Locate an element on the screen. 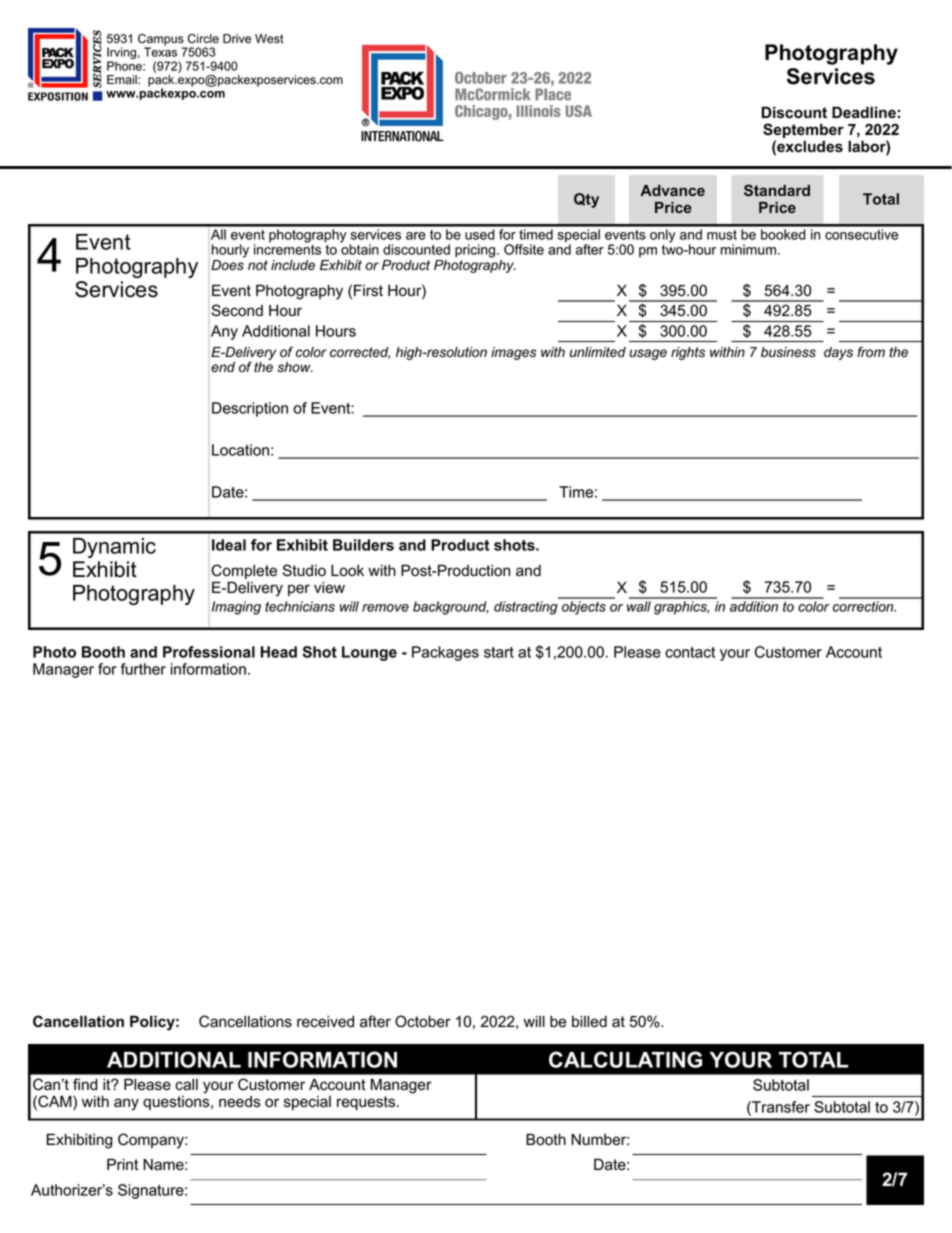 The width and height of the screenshot is (952, 1233). background is located at coordinates (451, 608).
